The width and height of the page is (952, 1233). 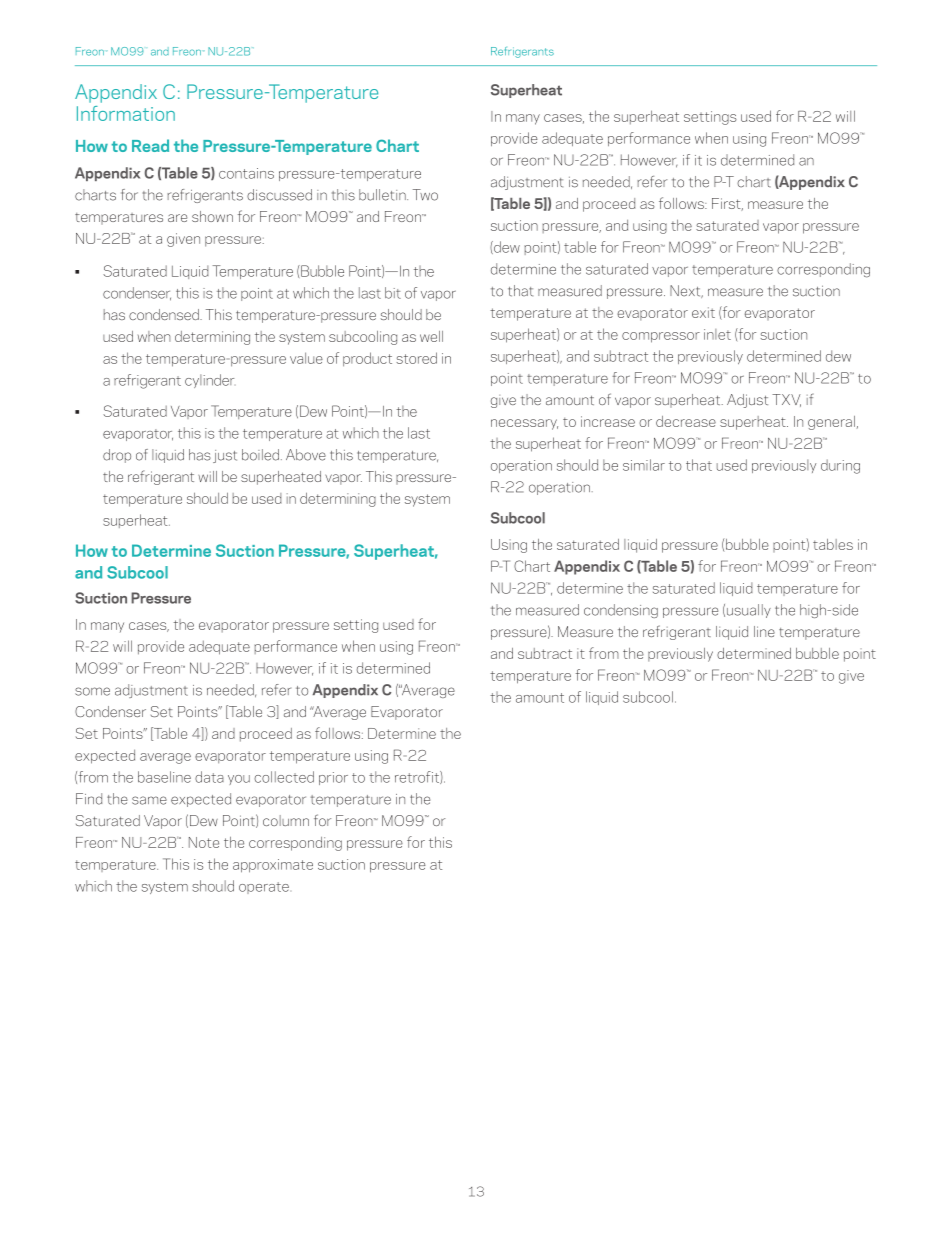 What do you see at coordinates (717, 334) in the page?
I see `inlet` at bounding box center [717, 334].
